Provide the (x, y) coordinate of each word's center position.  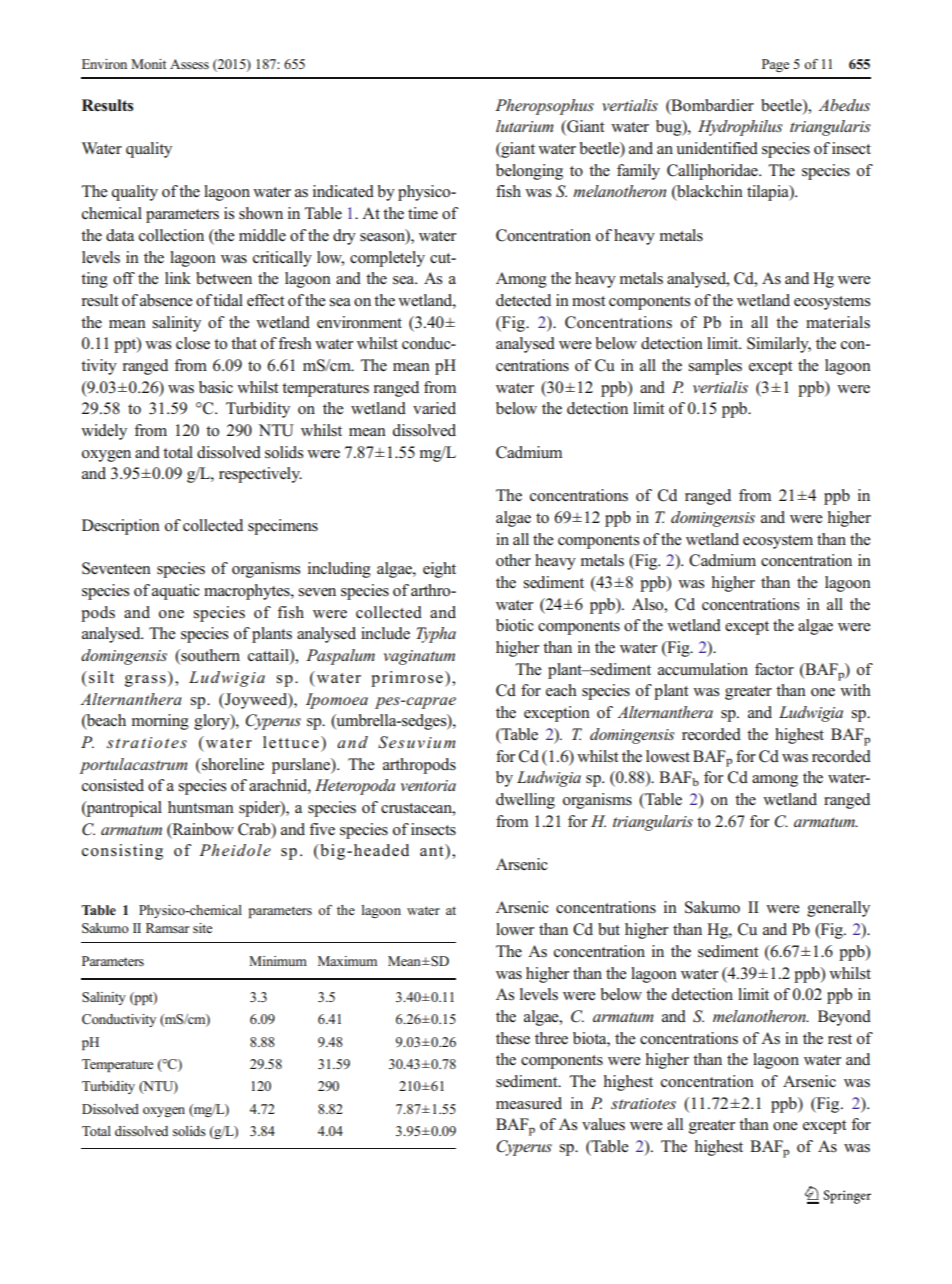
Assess (189, 64)
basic (216, 387)
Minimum (278, 961)
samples (715, 367)
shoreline (232, 764)
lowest (668, 756)
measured (529, 1103)
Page (775, 65)
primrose (407, 679)
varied (434, 408)
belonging (529, 172)
